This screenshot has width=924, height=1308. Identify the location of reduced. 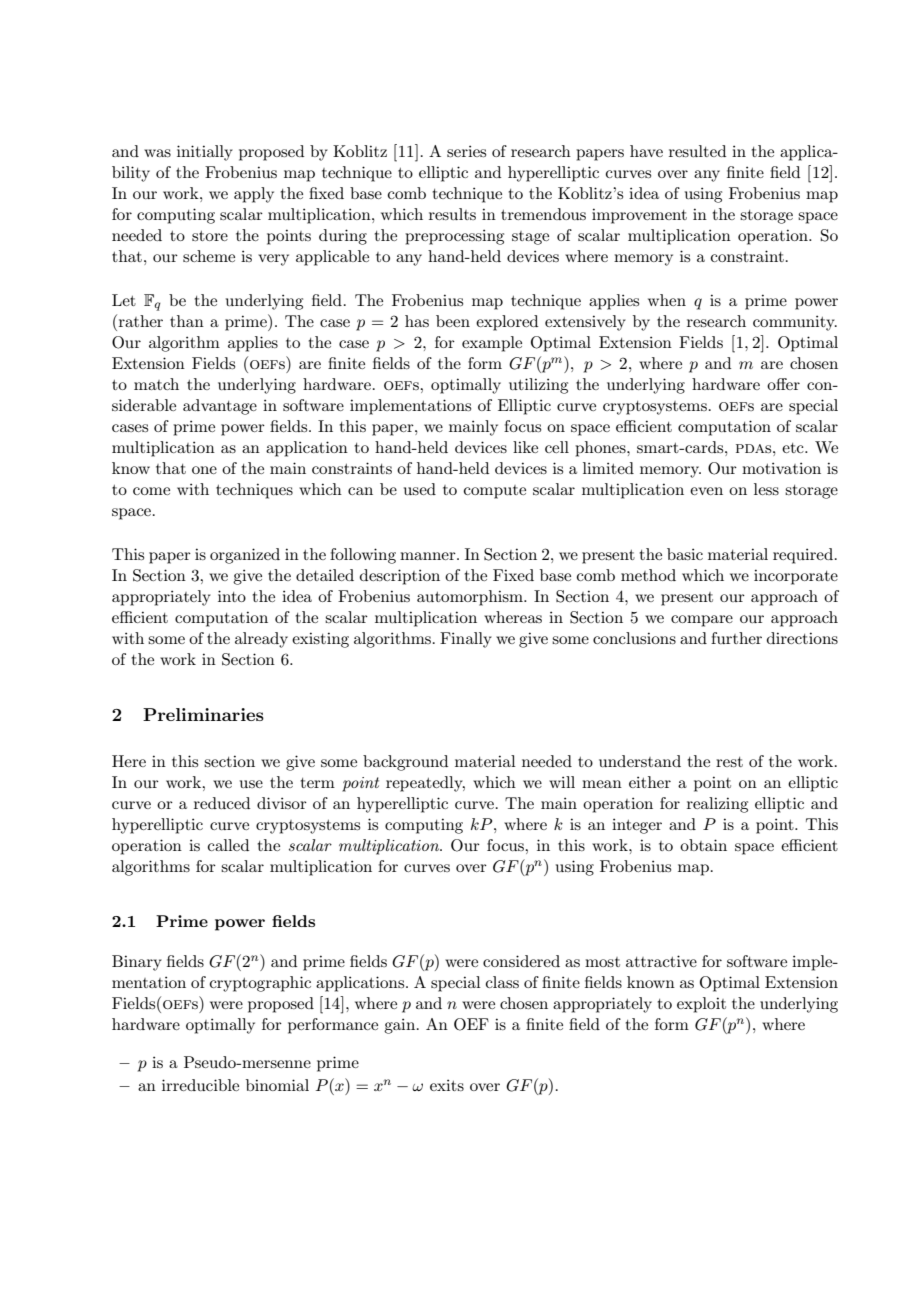
(222, 803).
